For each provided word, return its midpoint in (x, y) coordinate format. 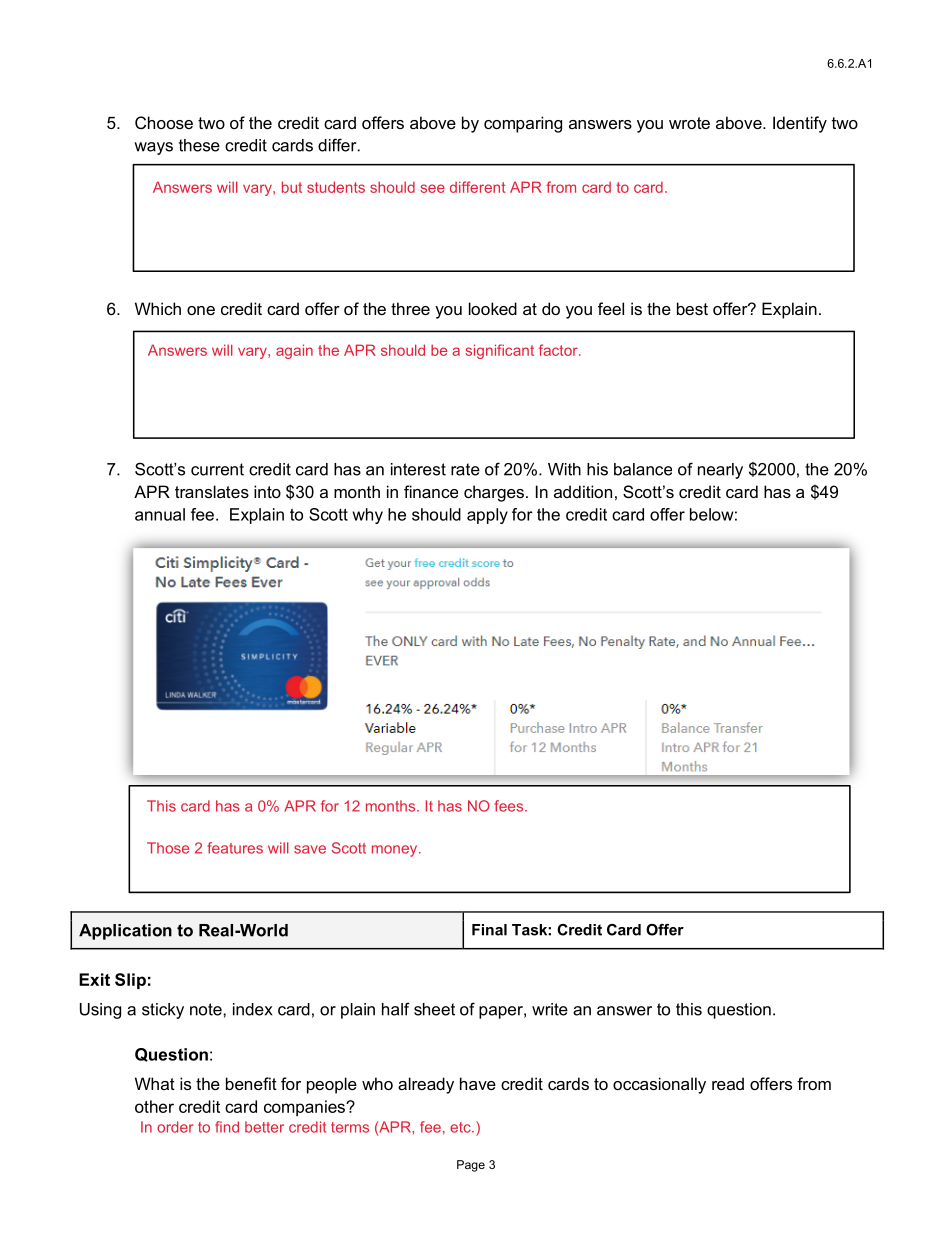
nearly (720, 471)
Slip (130, 981)
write (550, 1009)
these (199, 145)
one (201, 310)
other (154, 1106)
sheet (434, 1009)
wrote (689, 123)
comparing (523, 124)
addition (583, 491)
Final (489, 930)
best (692, 308)
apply (487, 516)
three (410, 308)
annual (160, 514)
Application (125, 932)
